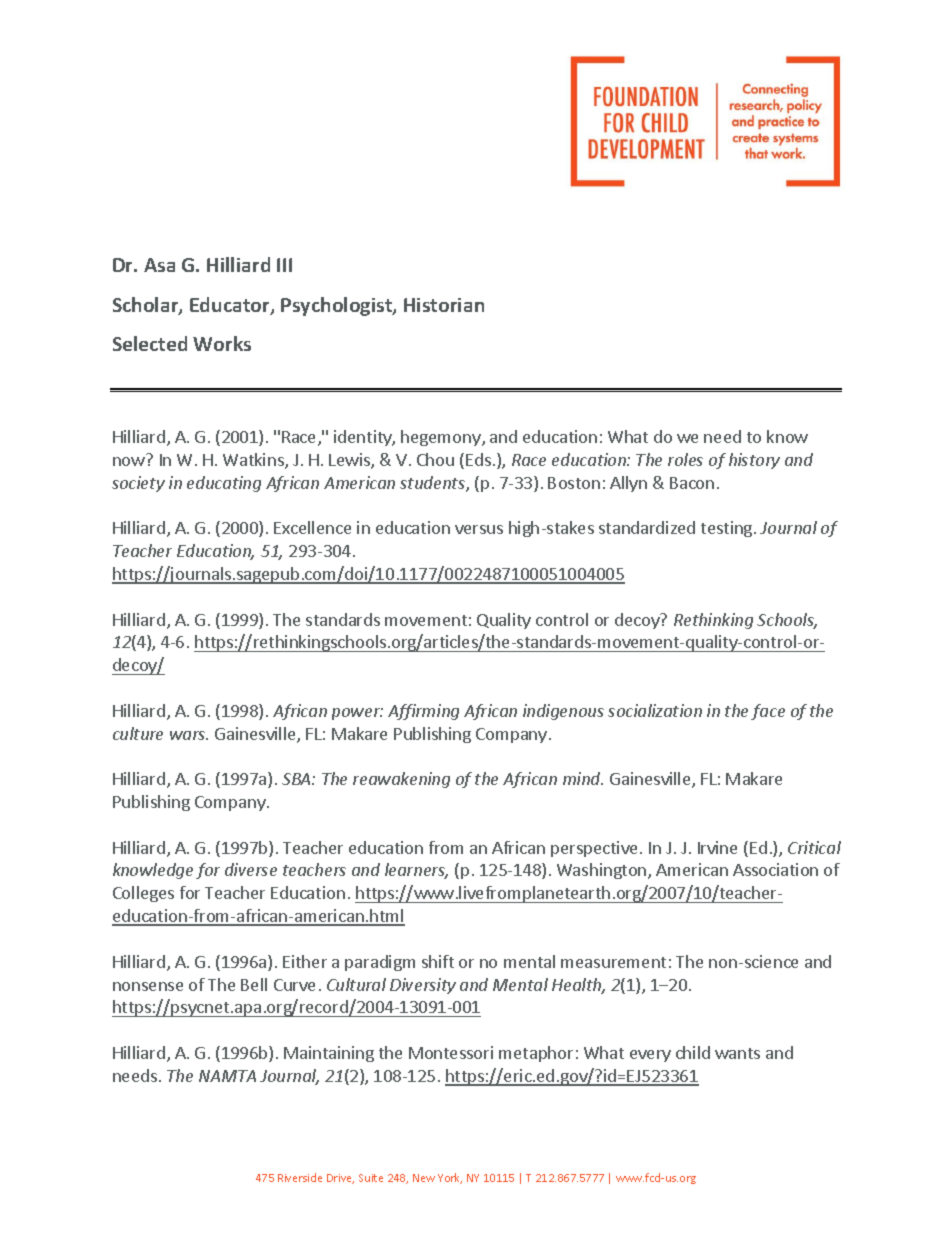 This screenshot has height=1233, width=952. I want to click on Educator, so click(231, 306).
